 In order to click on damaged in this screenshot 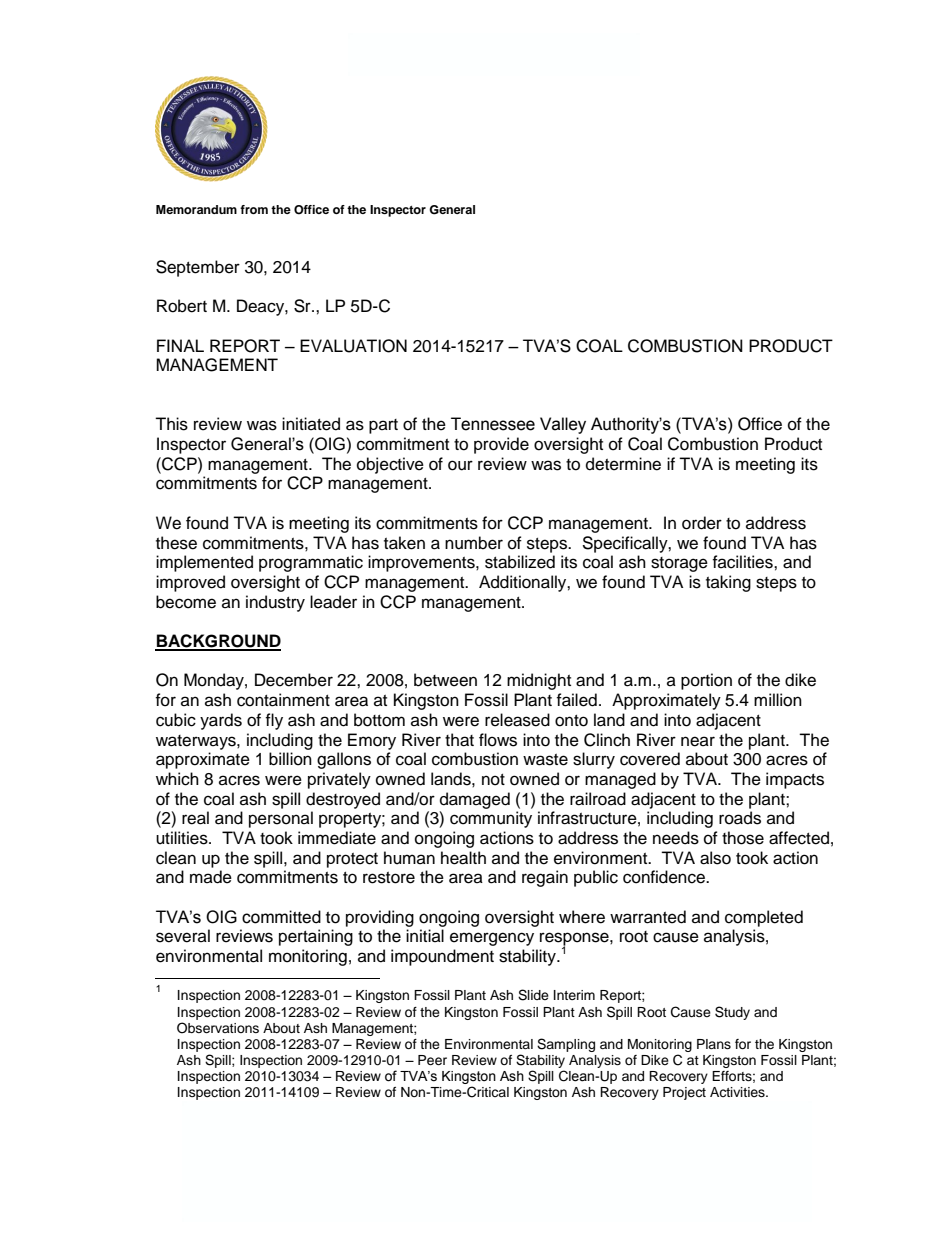, I will do `click(475, 800)`.
